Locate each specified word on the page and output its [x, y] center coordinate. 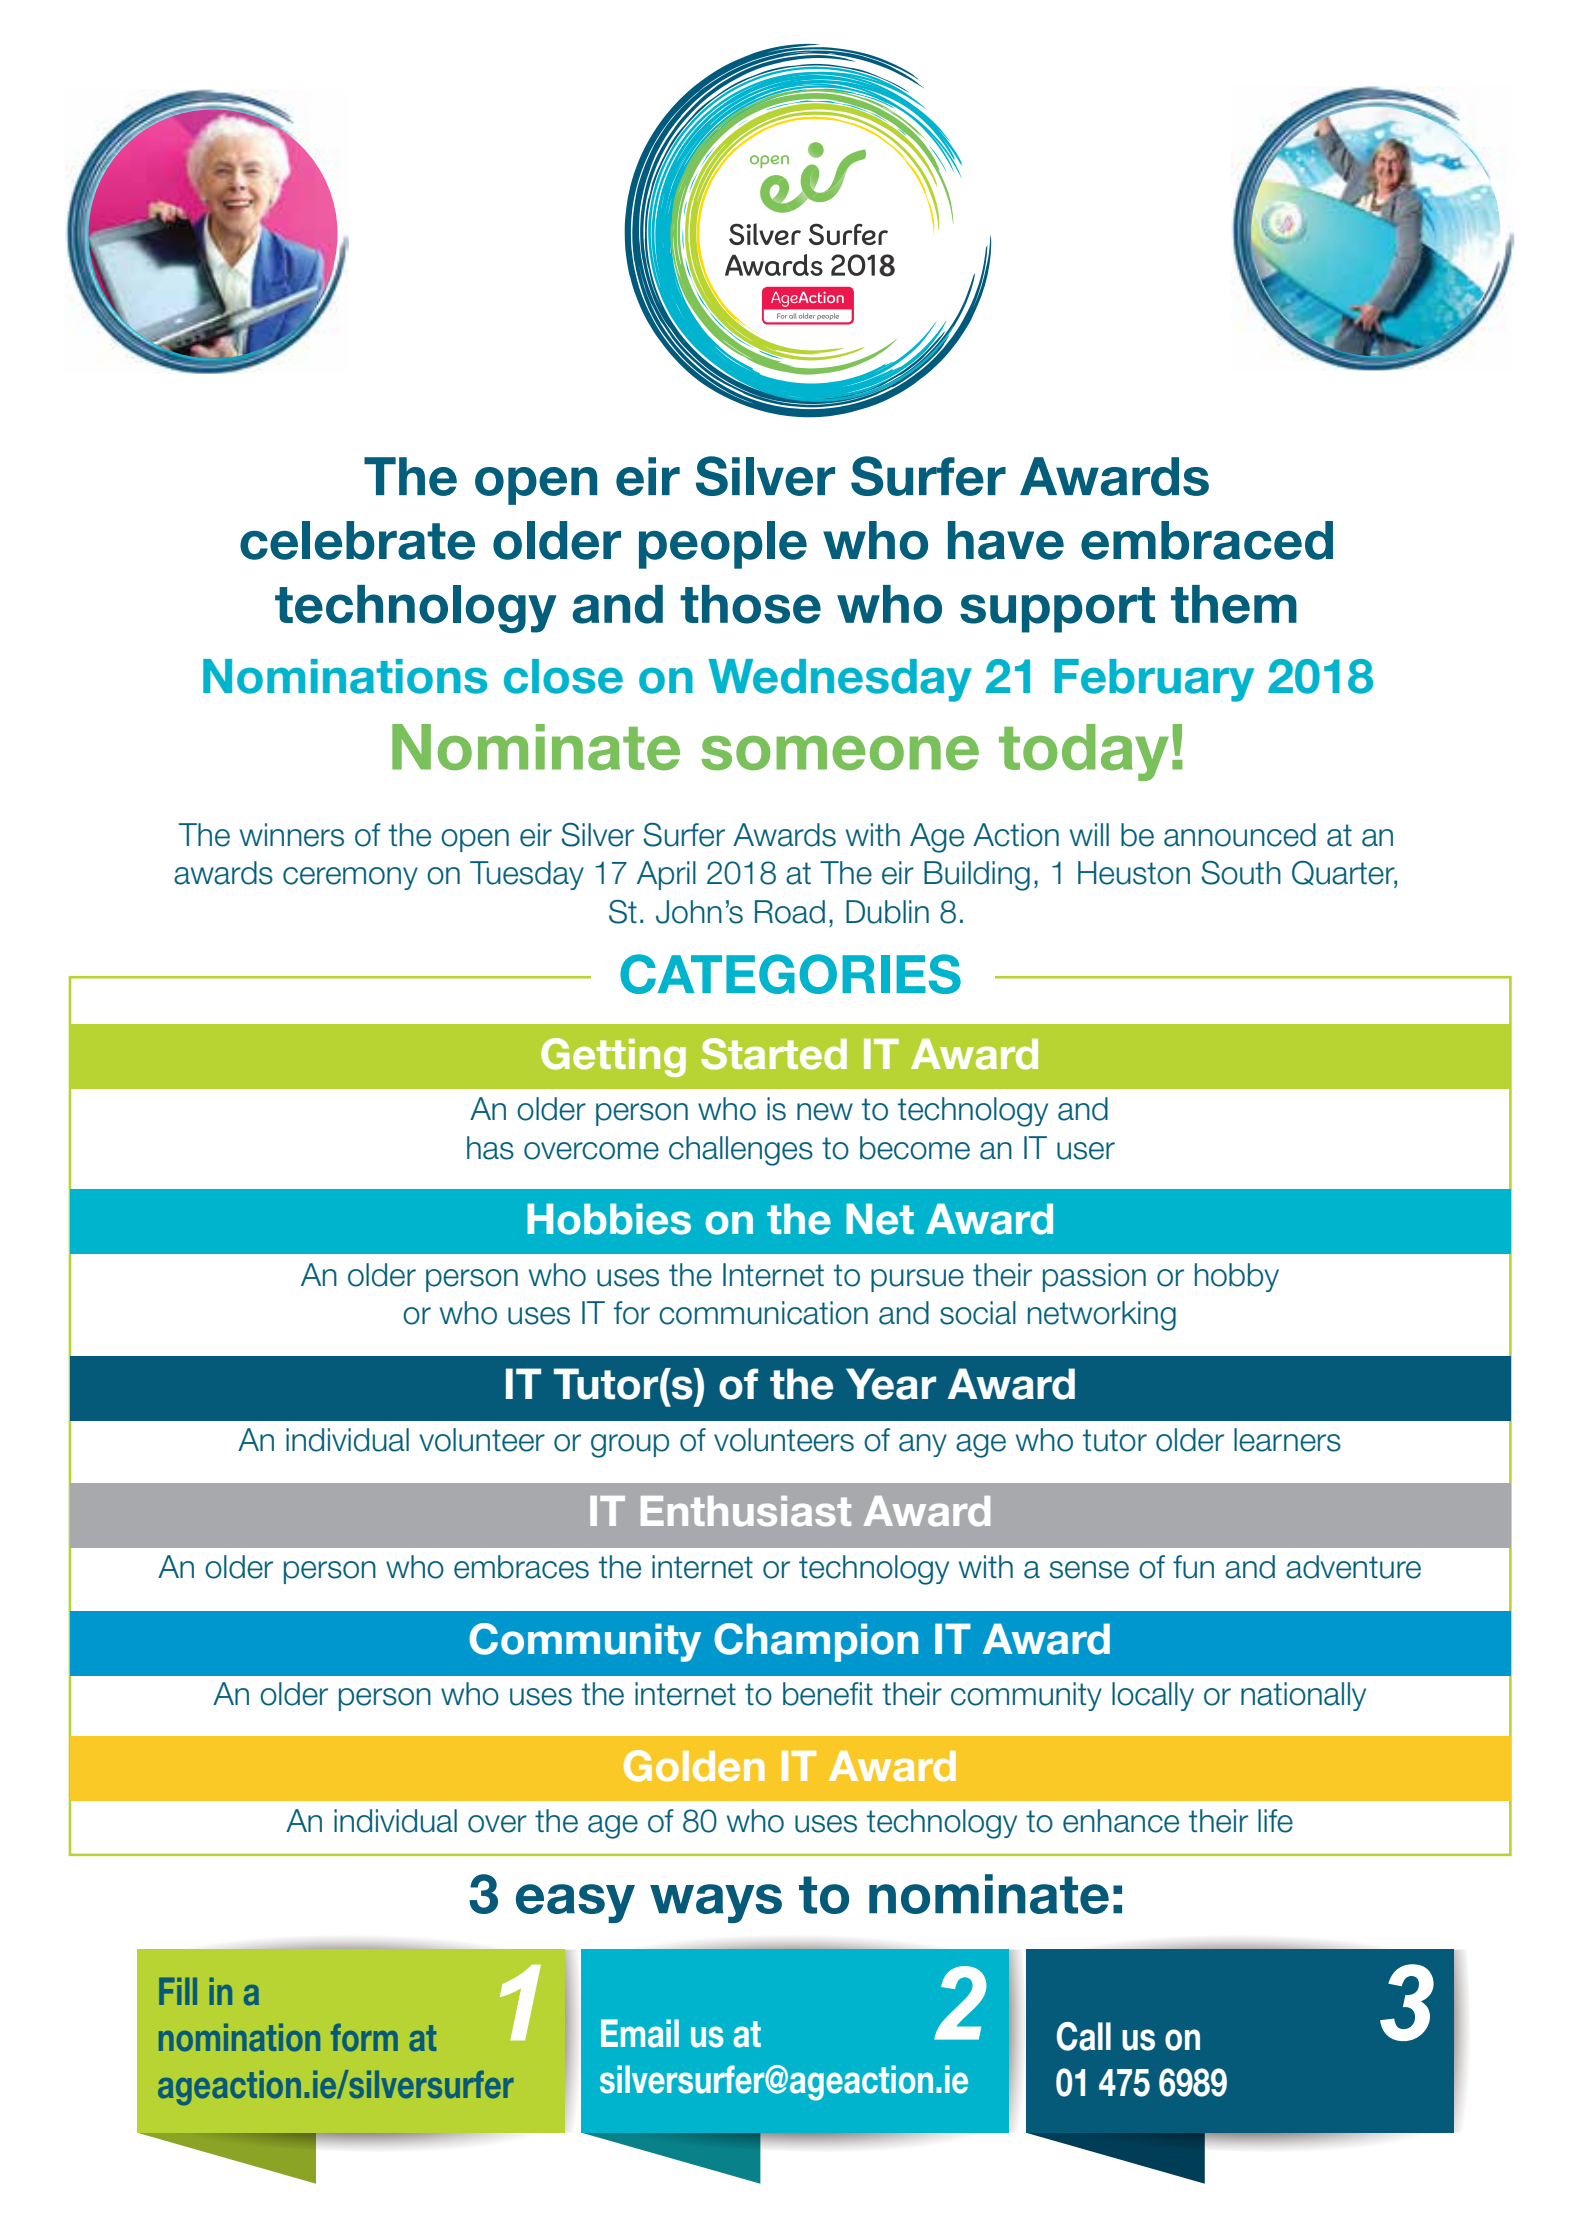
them [1234, 604]
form [364, 2037]
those [750, 604]
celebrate [357, 540]
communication [763, 1313]
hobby [1237, 1277]
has [490, 1148]
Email [640, 2033]
